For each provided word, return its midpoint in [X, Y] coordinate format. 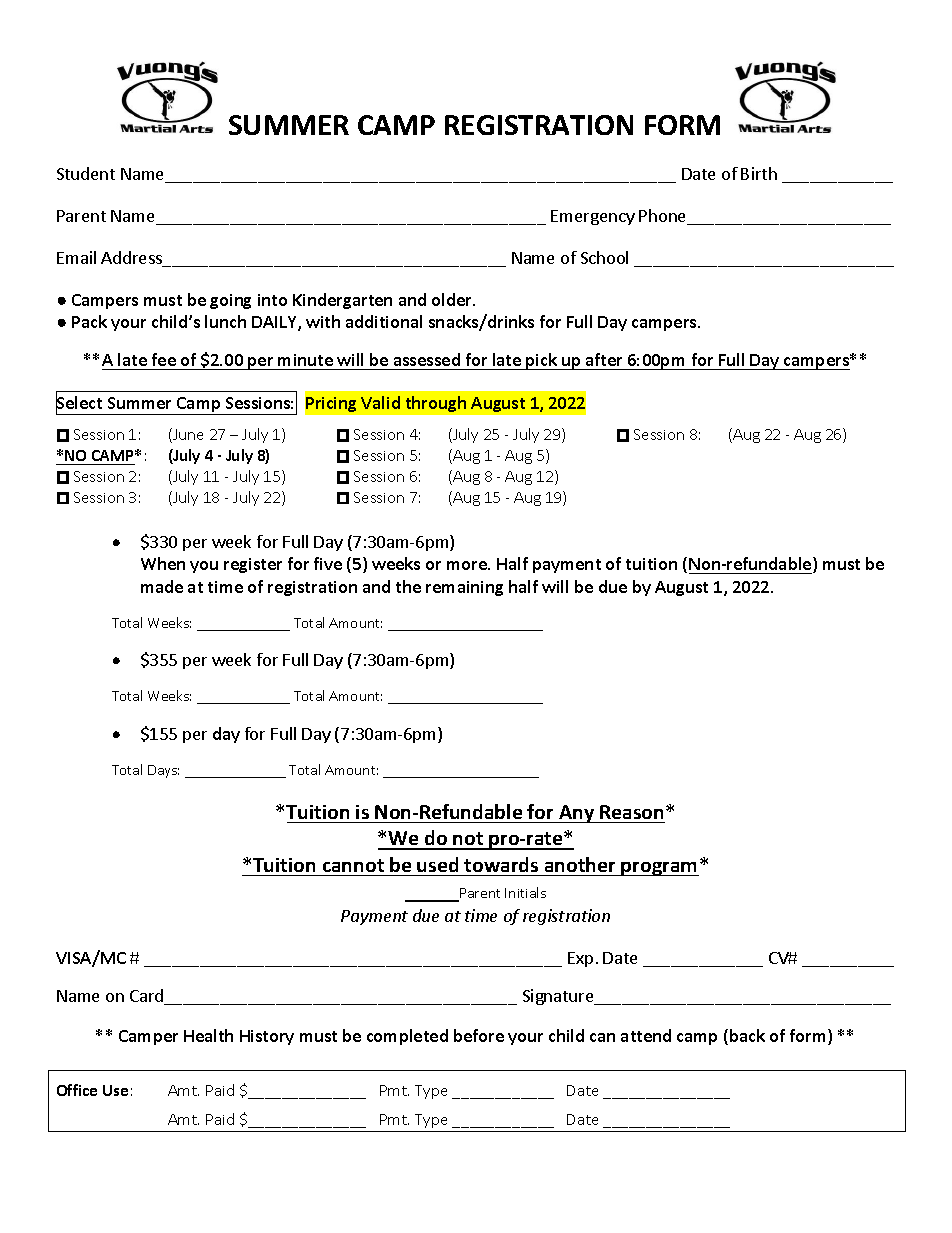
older [453, 299]
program [659, 869]
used [437, 864]
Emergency [593, 217]
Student [86, 173]
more [468, 565]
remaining [464, 588]
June [187, 435]
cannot [353, 865]
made [162, 586]
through [436, 404]
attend [646, 1035]
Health [208, 1035]
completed [407, 1037]
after [604, 359]
